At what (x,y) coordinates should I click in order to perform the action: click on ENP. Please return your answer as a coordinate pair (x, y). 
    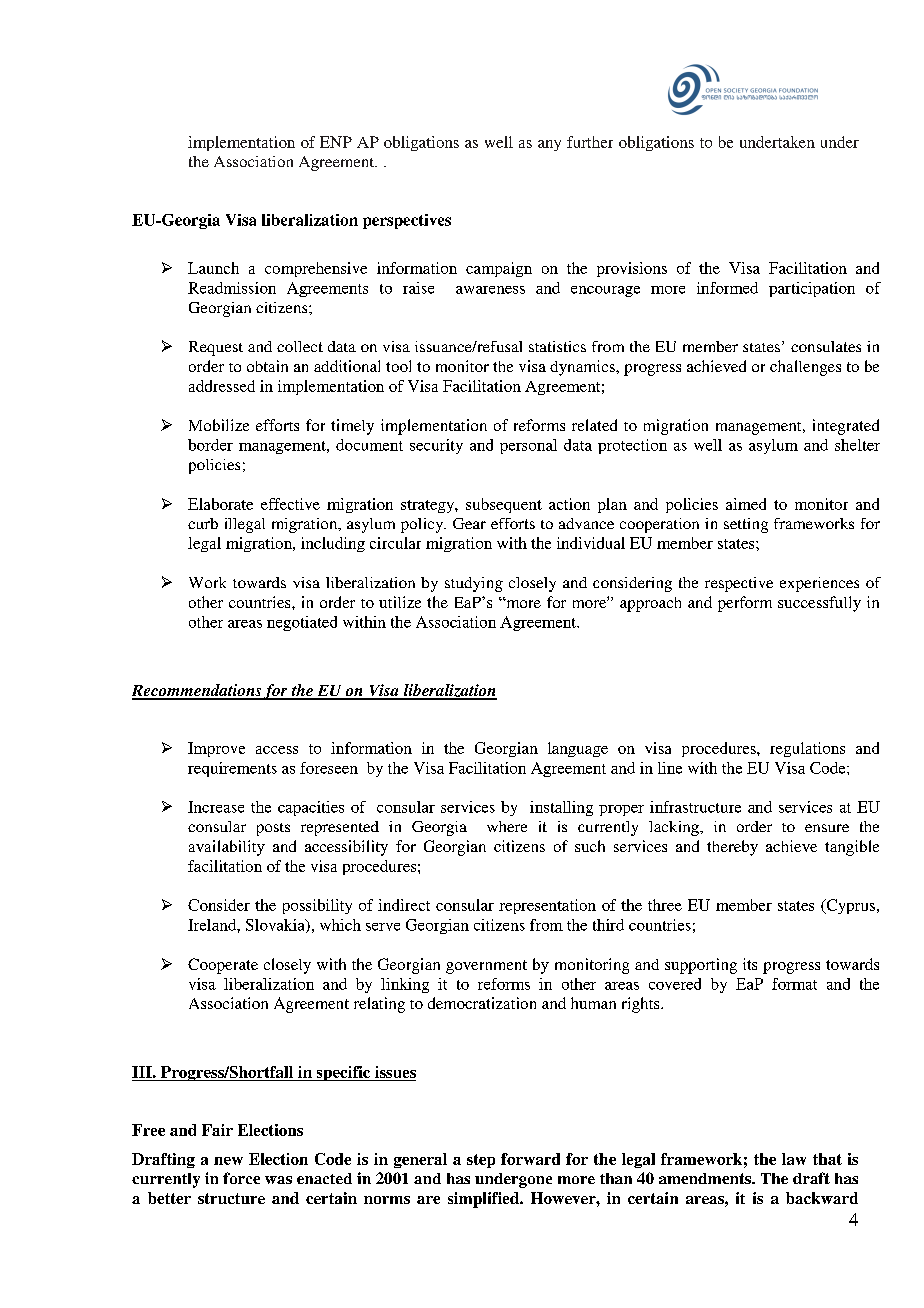
    Looking at the image, I should click on (336, 142).
